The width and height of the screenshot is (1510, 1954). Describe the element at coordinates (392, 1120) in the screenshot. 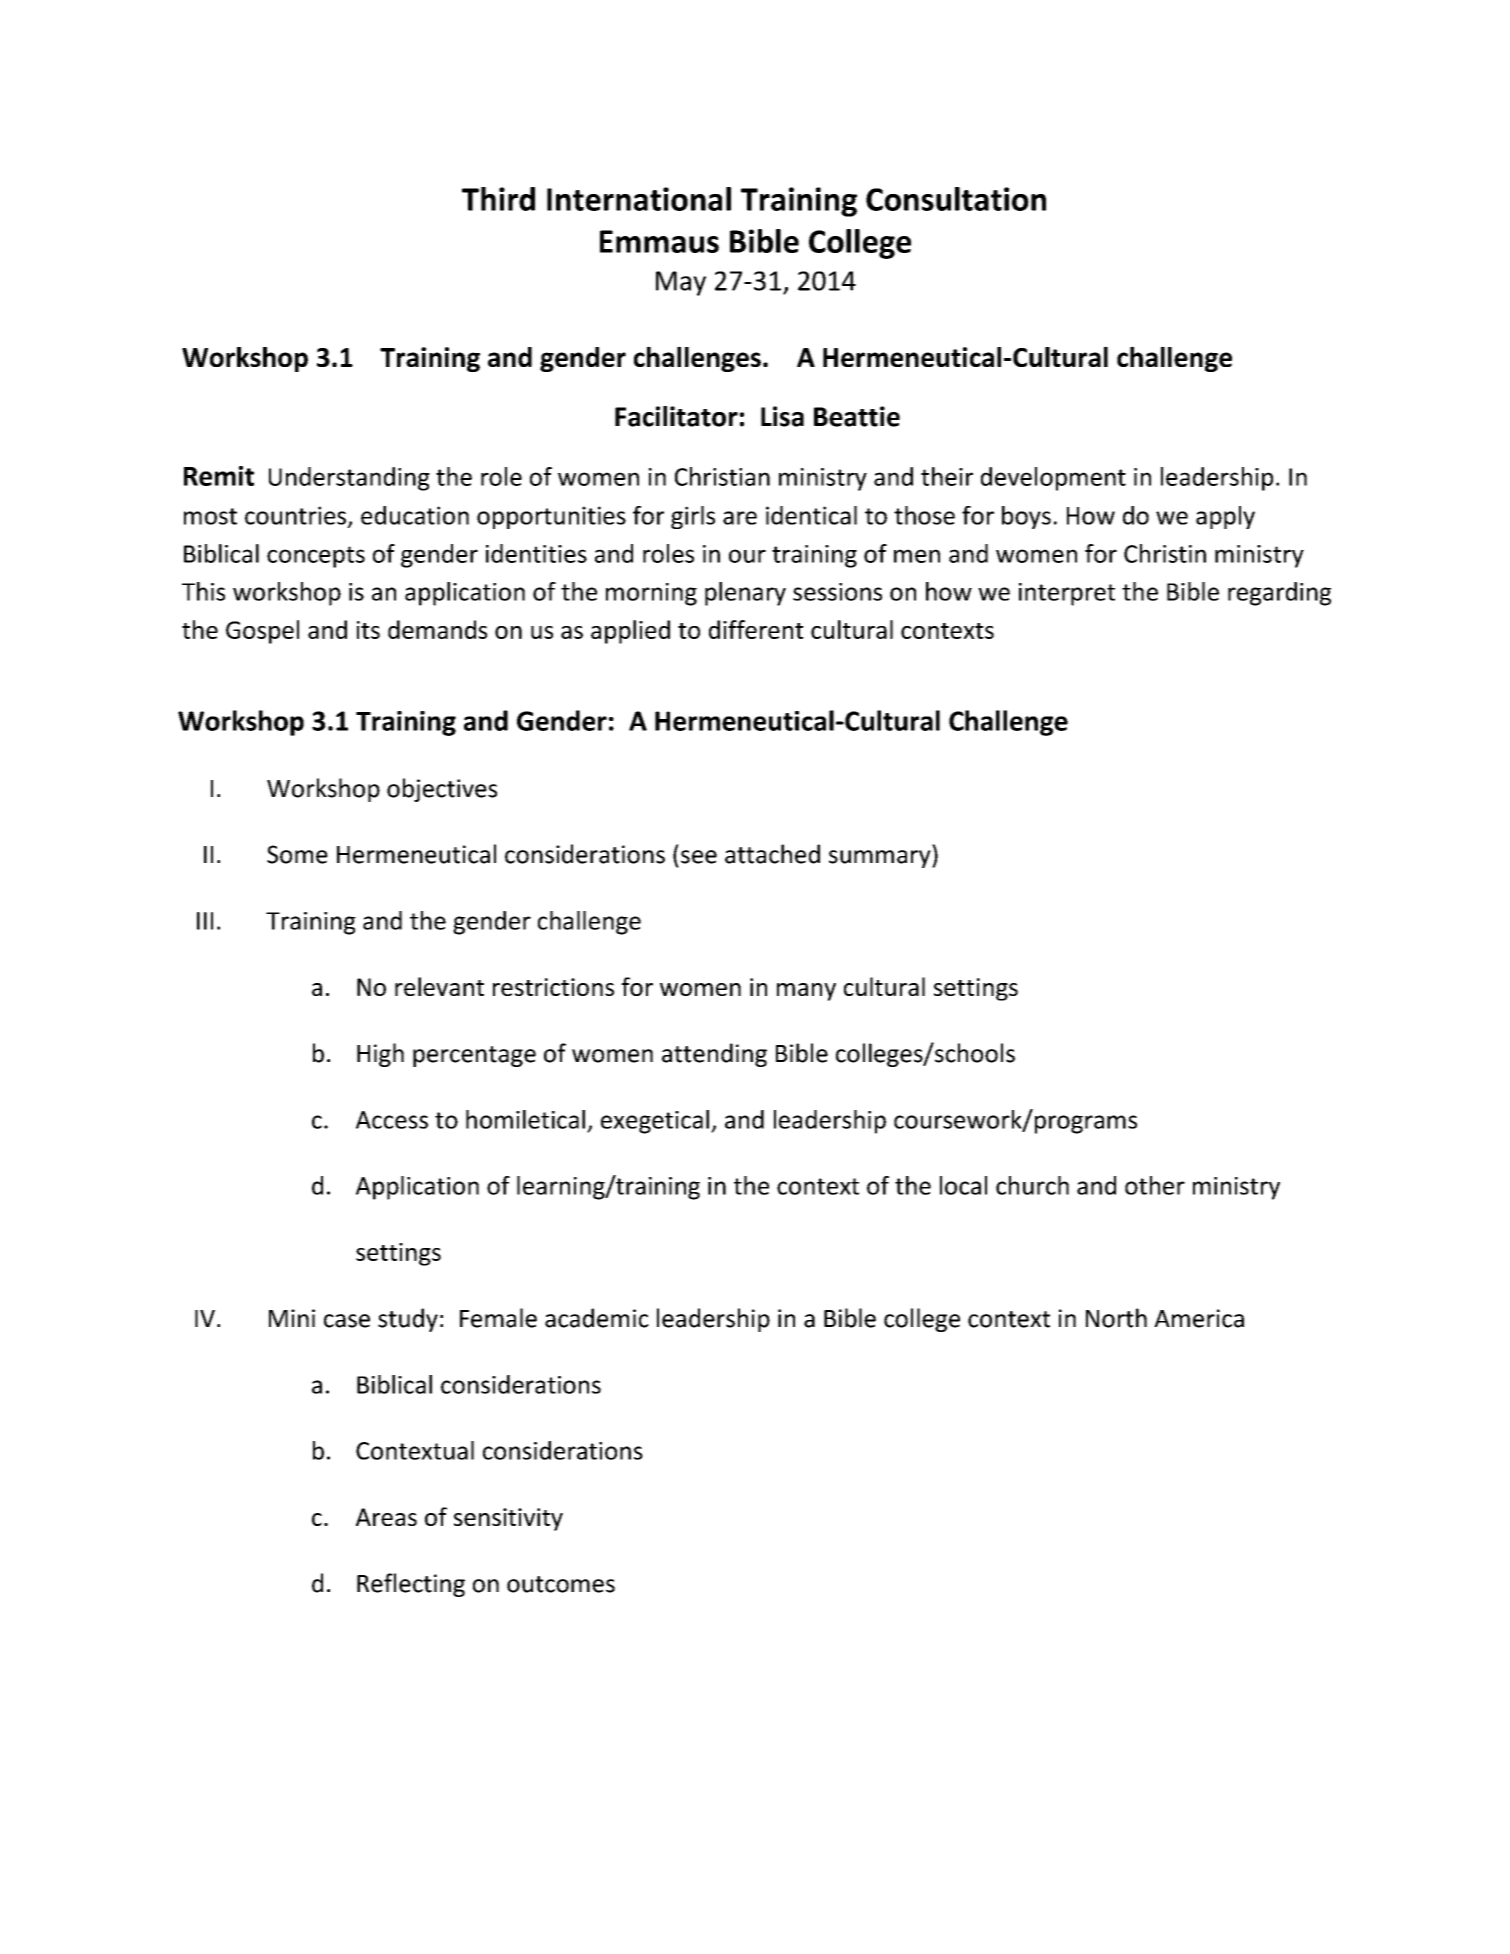

I see `Access` at that location.
